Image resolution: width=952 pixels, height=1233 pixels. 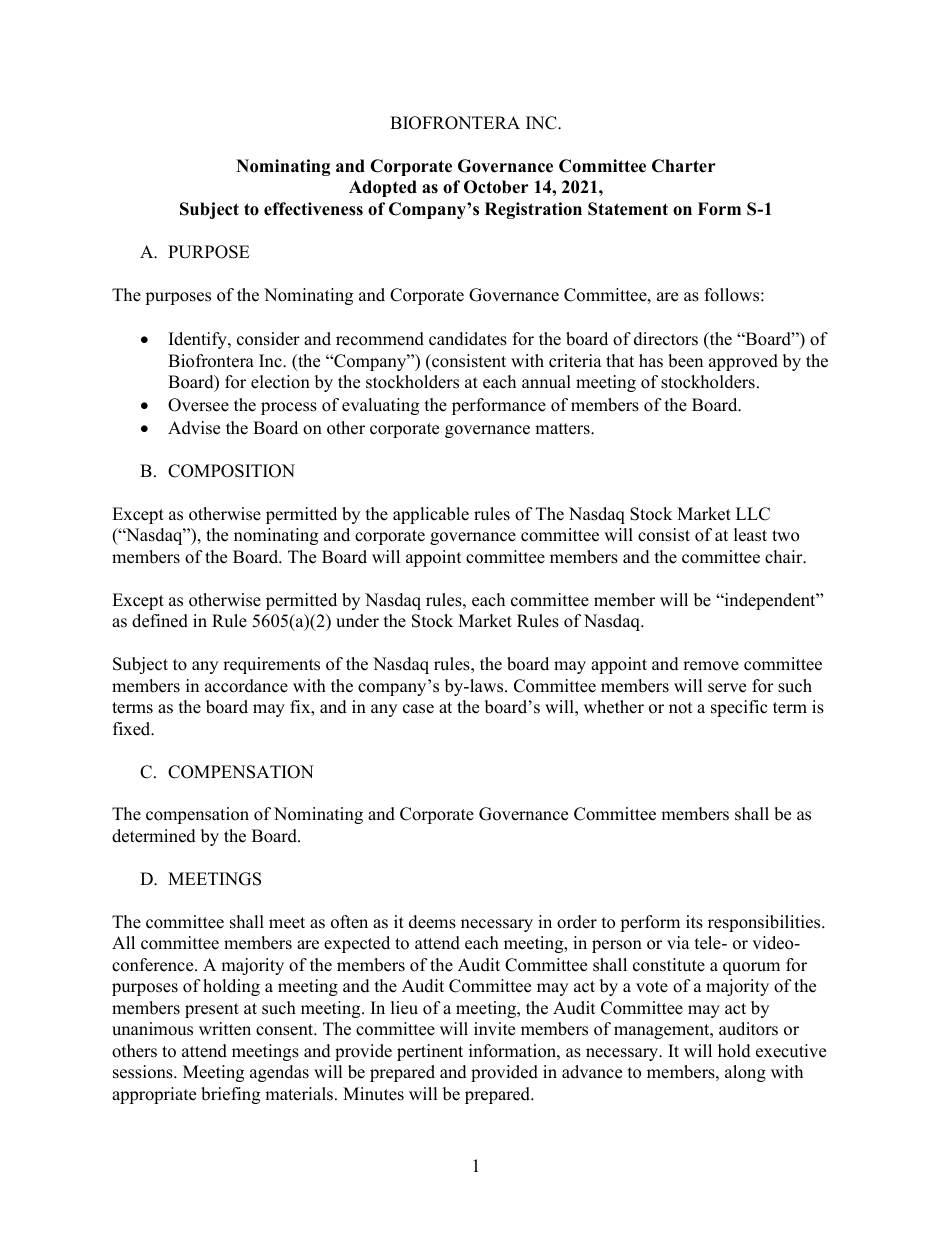 I want to click on briefing, so click(x=230, y=1095).
